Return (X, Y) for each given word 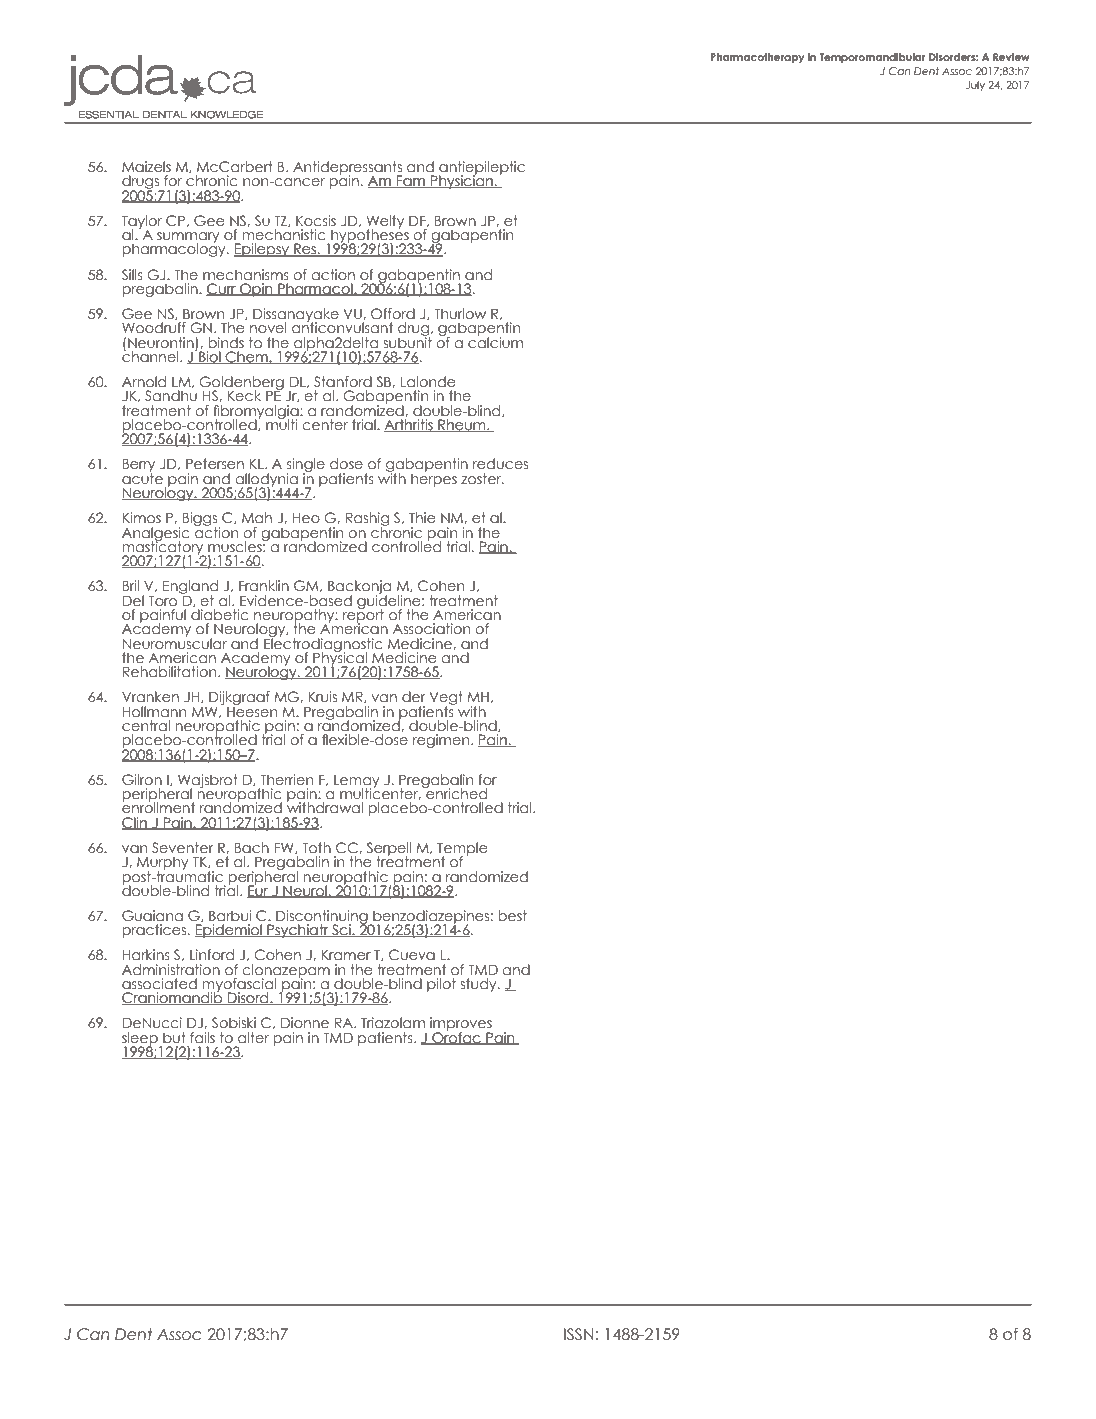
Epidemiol (229, 931)
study (479, 985)
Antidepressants (347, 169)
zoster (482, 478)
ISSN (579, 1334)
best (512, 915)
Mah (257, 517)
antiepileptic (482, 169)
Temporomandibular (873, 58)
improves (461, 1025)
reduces (500, 463)
